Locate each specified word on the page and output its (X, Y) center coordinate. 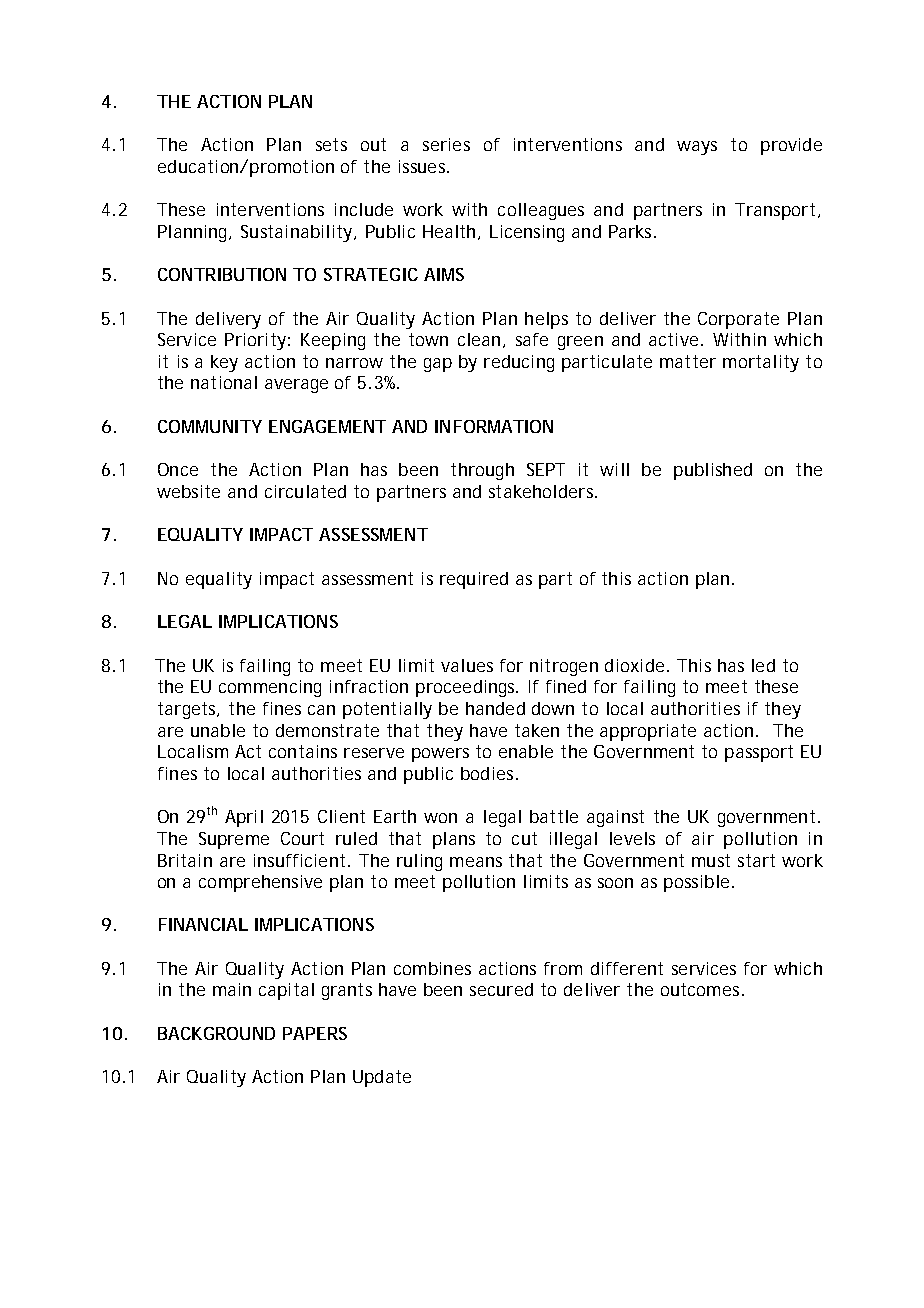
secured (501, 989)
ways (697, 148)
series (446, 144)
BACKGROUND (216, 1033)
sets (331, 144)
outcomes (700, 989)
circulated (305, 491)
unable (218, 730)
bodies (487, 773)
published (713, 471)
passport (759, 753)
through (482, 471)
